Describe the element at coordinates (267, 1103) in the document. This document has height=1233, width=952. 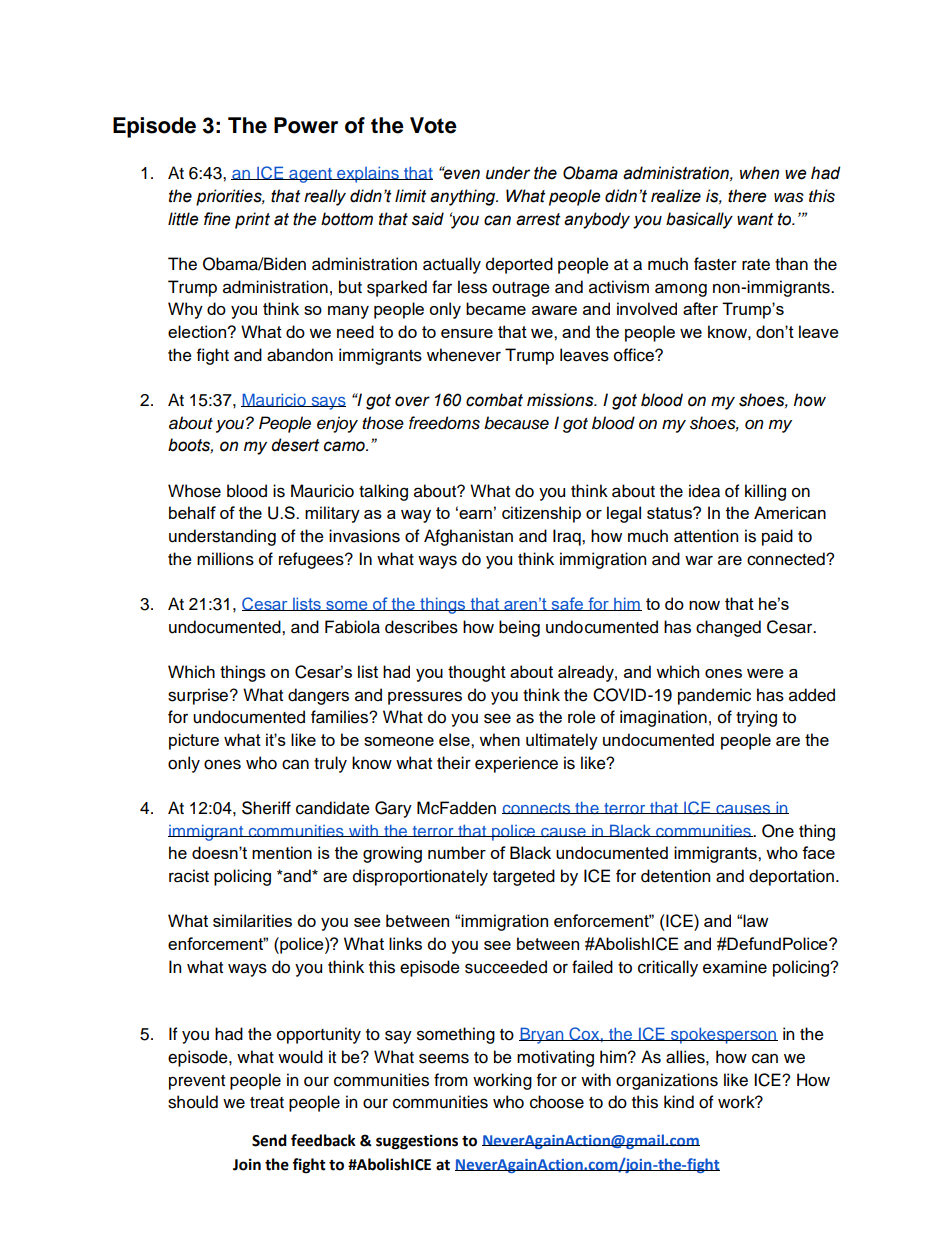
I see `treat` at that location.
